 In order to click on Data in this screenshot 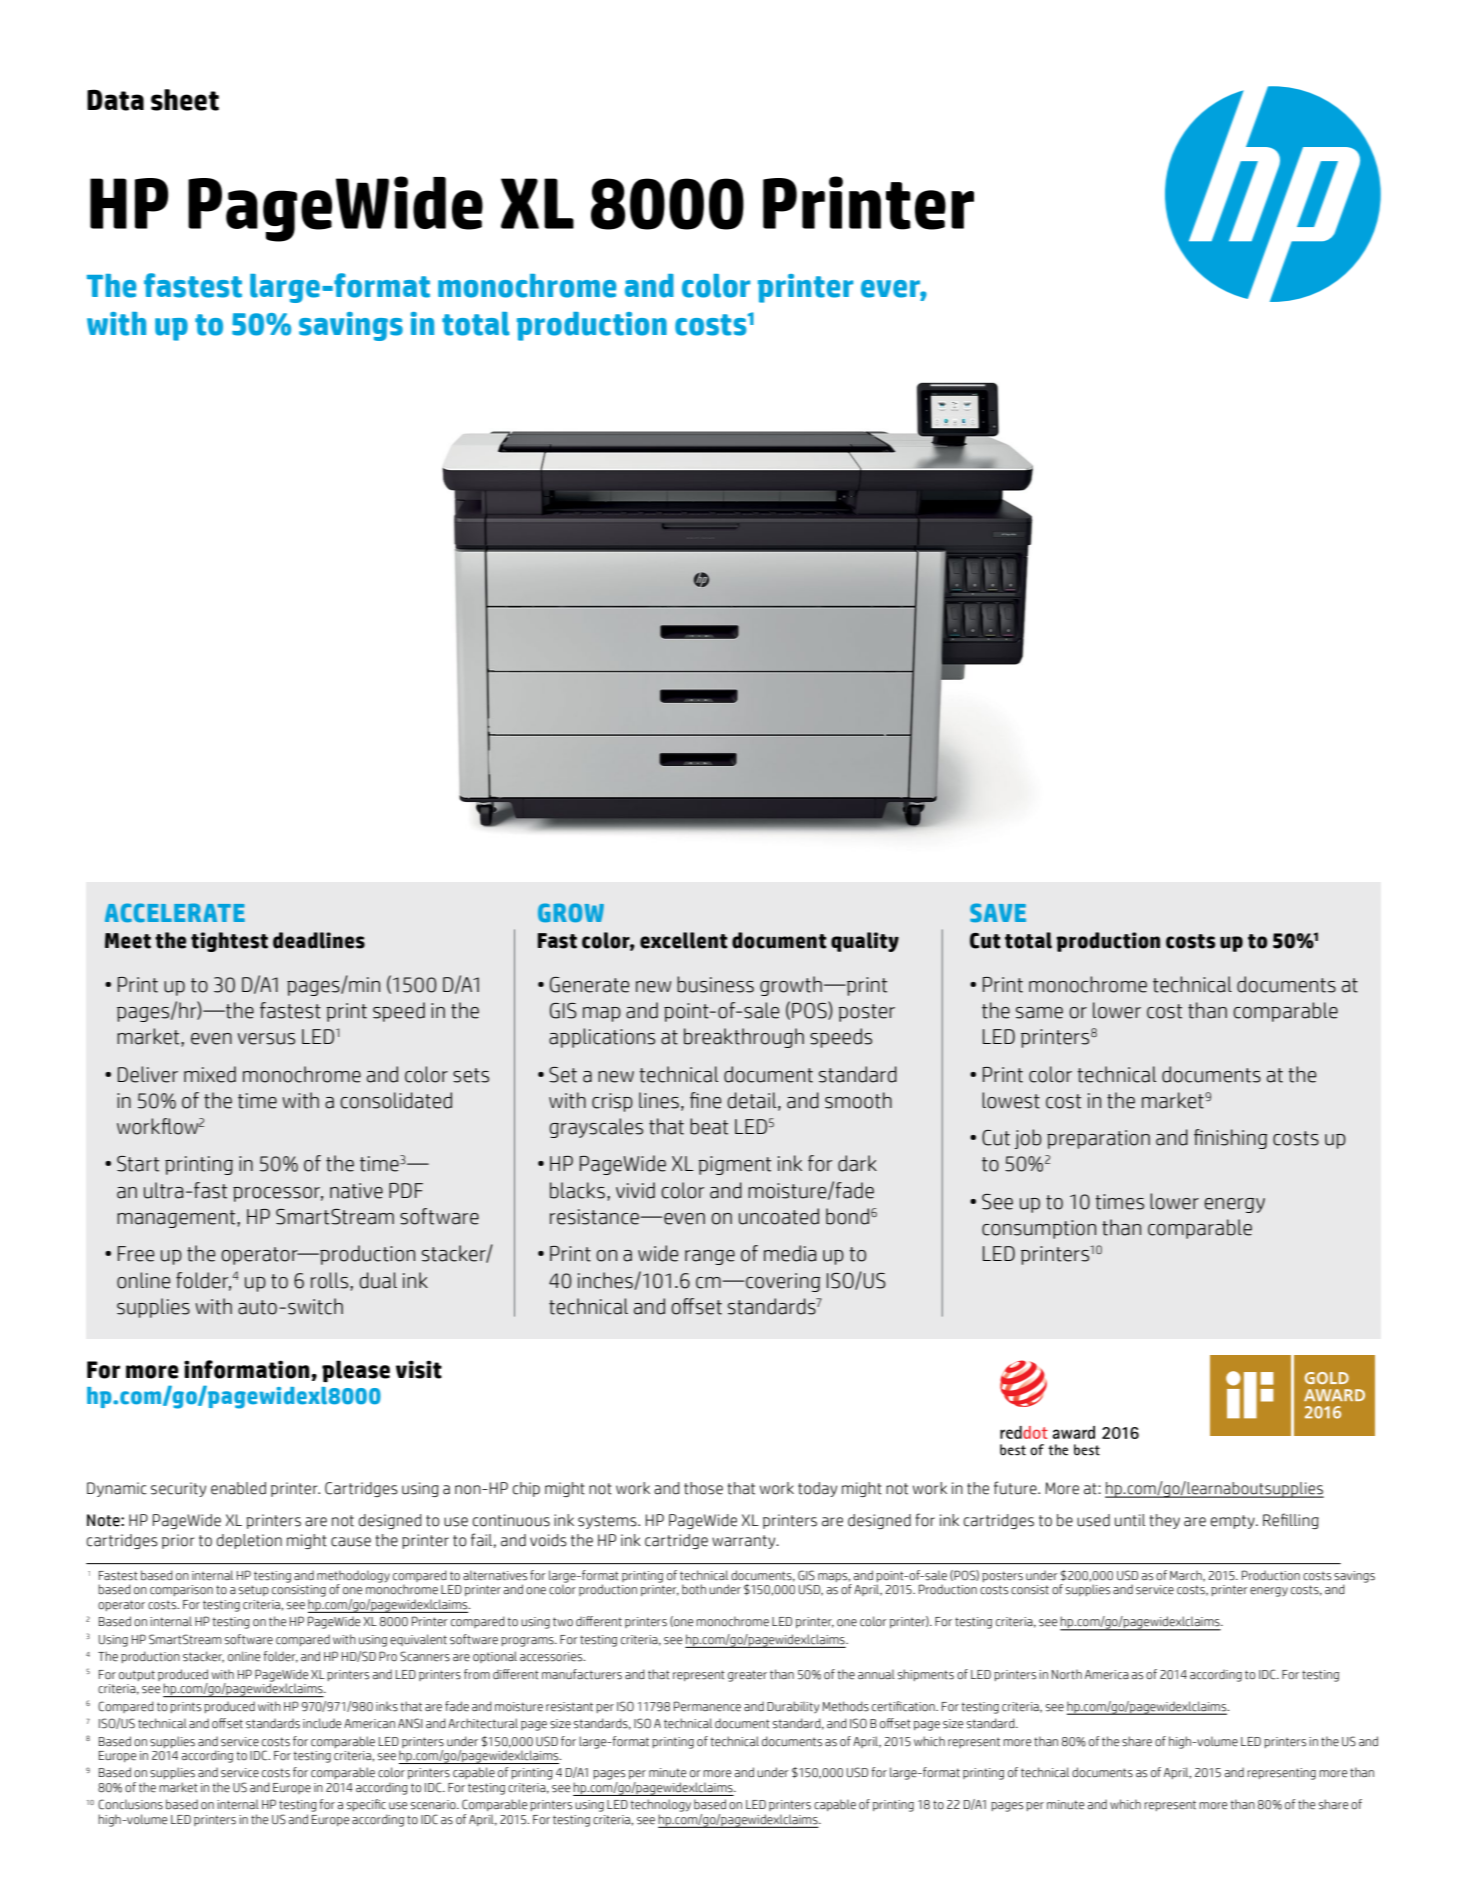, I will do `click(115, 100)`.
